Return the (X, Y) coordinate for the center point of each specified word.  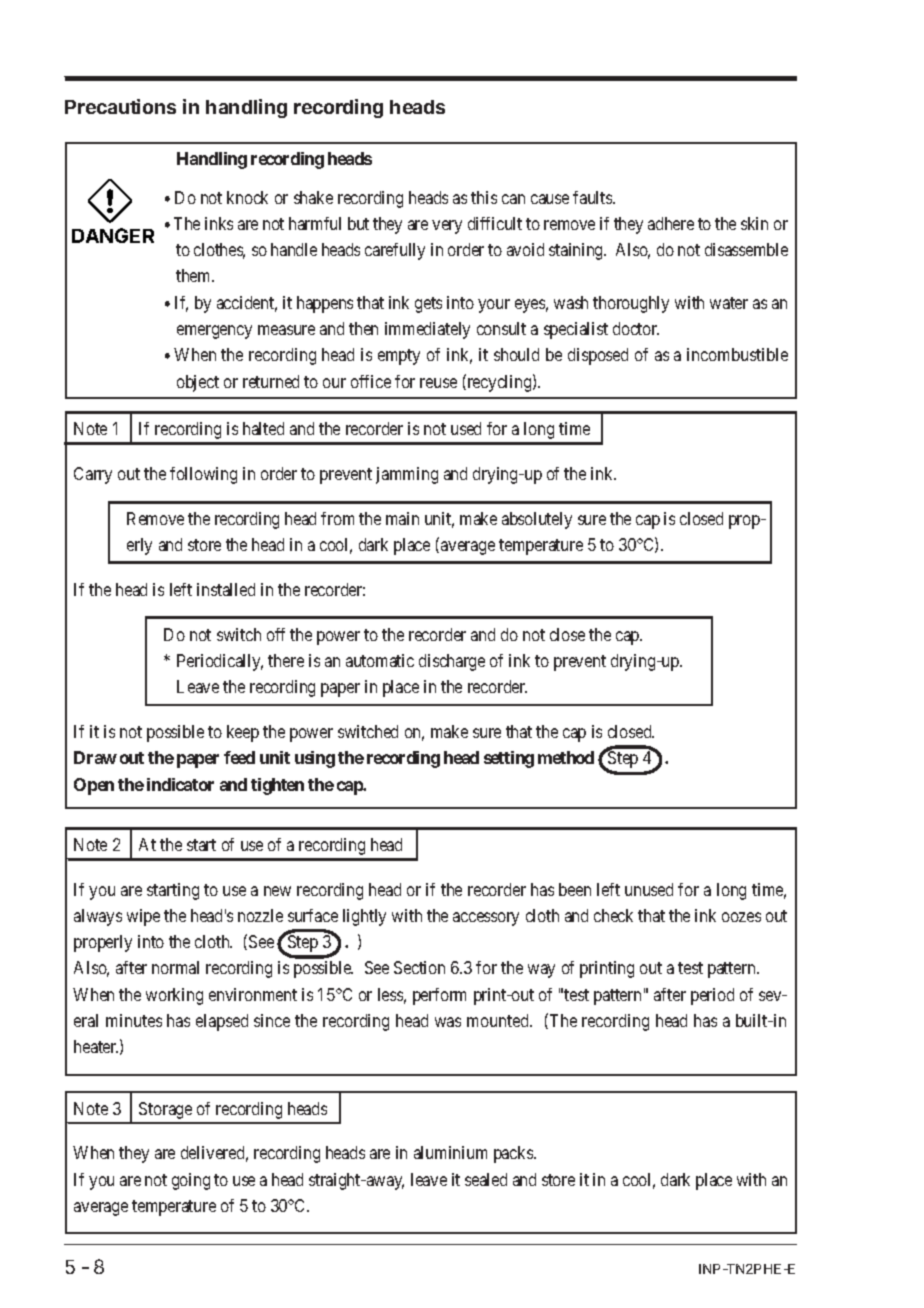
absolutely (537, 520)
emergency (214, 332)
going (191, 1181)
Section (419, 967)
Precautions (120, 106)
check (613, 915)
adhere (671, 223)
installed (226, 589)
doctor (636, 328)
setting (509, 759)
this (484, 197)
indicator (180, 784)
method (566, 757)
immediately (427, 330)
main (402, 518)
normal (175, 967)
